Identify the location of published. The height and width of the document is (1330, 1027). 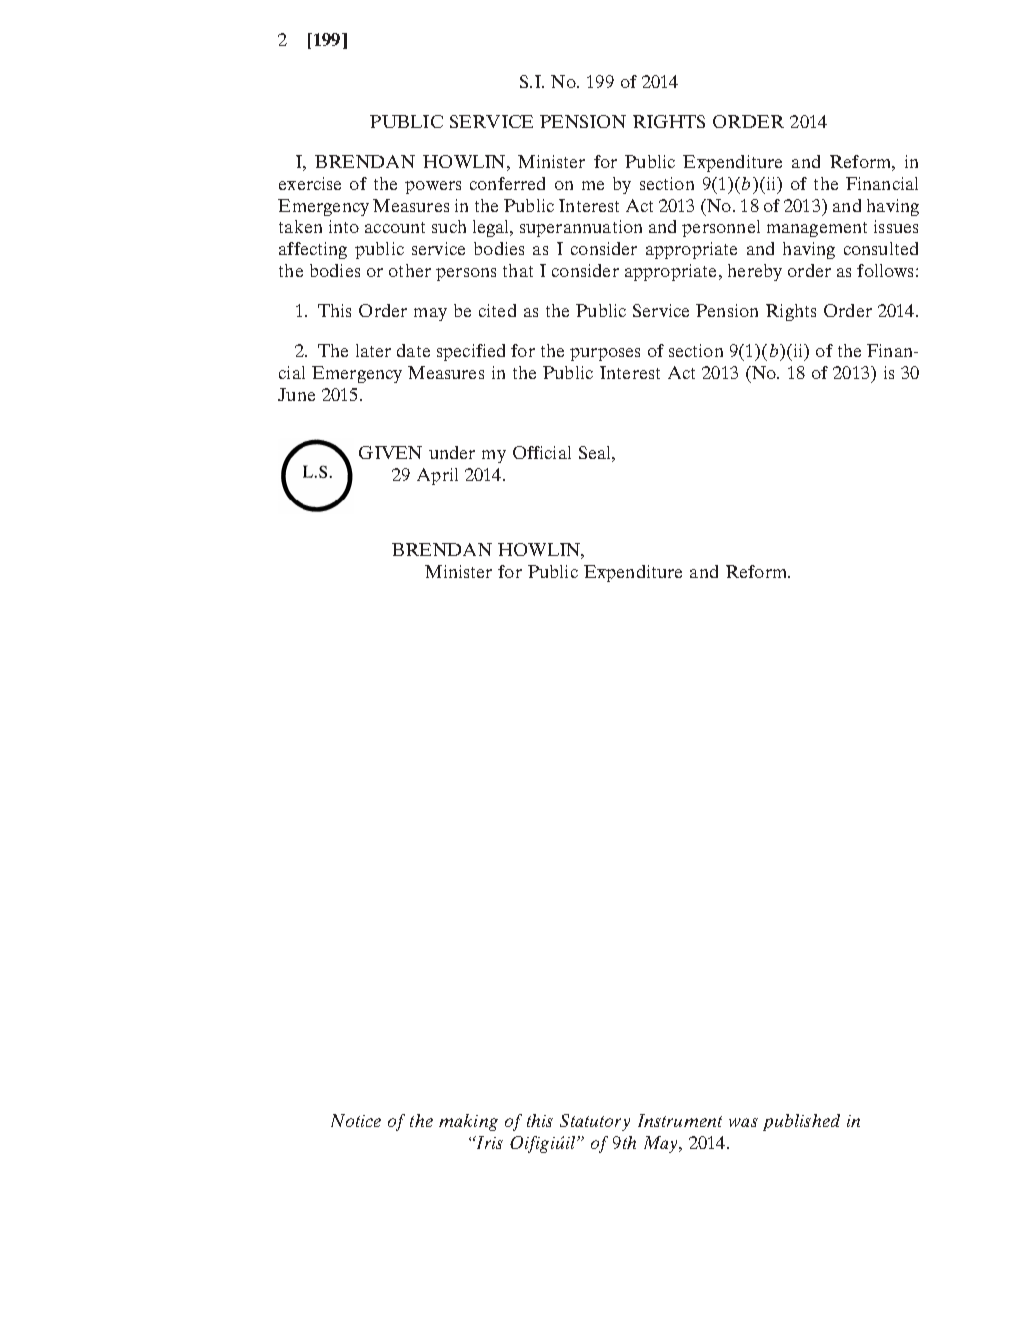
(801, 1122).
